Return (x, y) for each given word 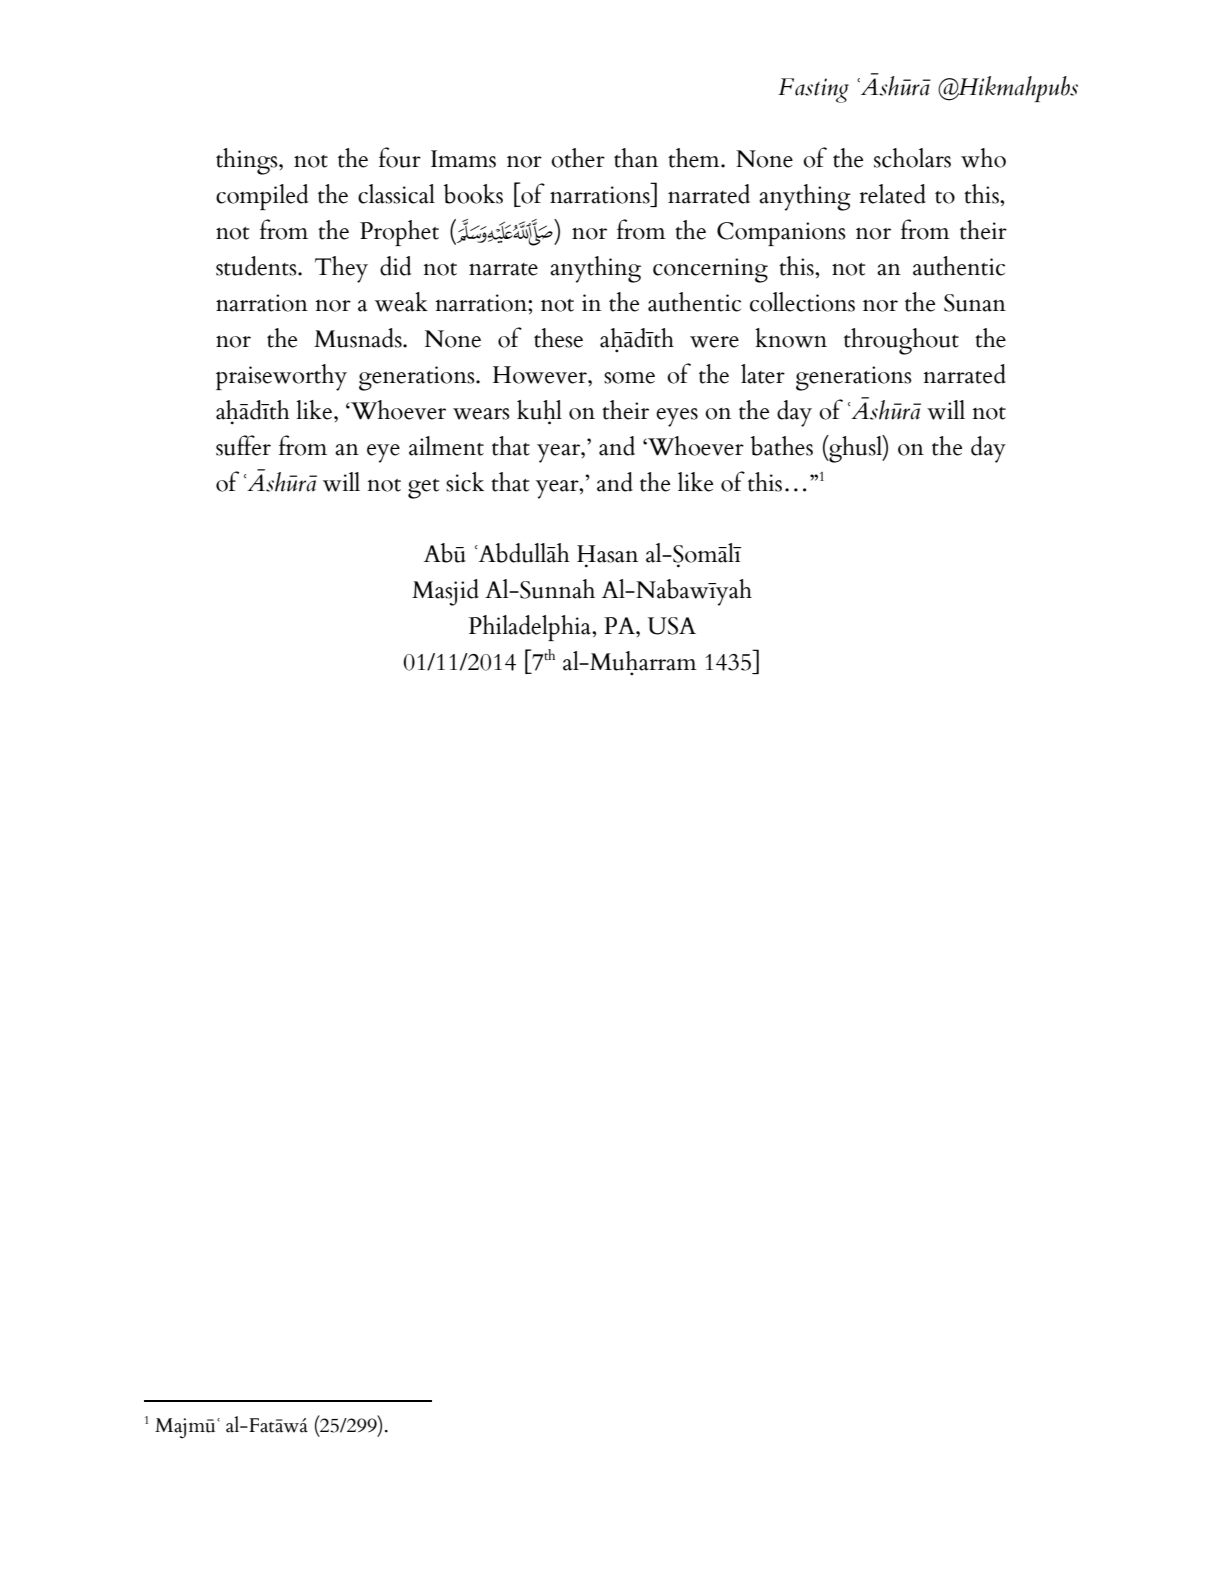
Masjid (445, 592)
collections (802, 302)
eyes (677, 417)
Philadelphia (530, 628)
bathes (782, 446)
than (636, 158)
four (400, 157)
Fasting (813, 90)
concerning (710, 270)
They (341, 269)
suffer (243, 445)
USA (672, 626)
